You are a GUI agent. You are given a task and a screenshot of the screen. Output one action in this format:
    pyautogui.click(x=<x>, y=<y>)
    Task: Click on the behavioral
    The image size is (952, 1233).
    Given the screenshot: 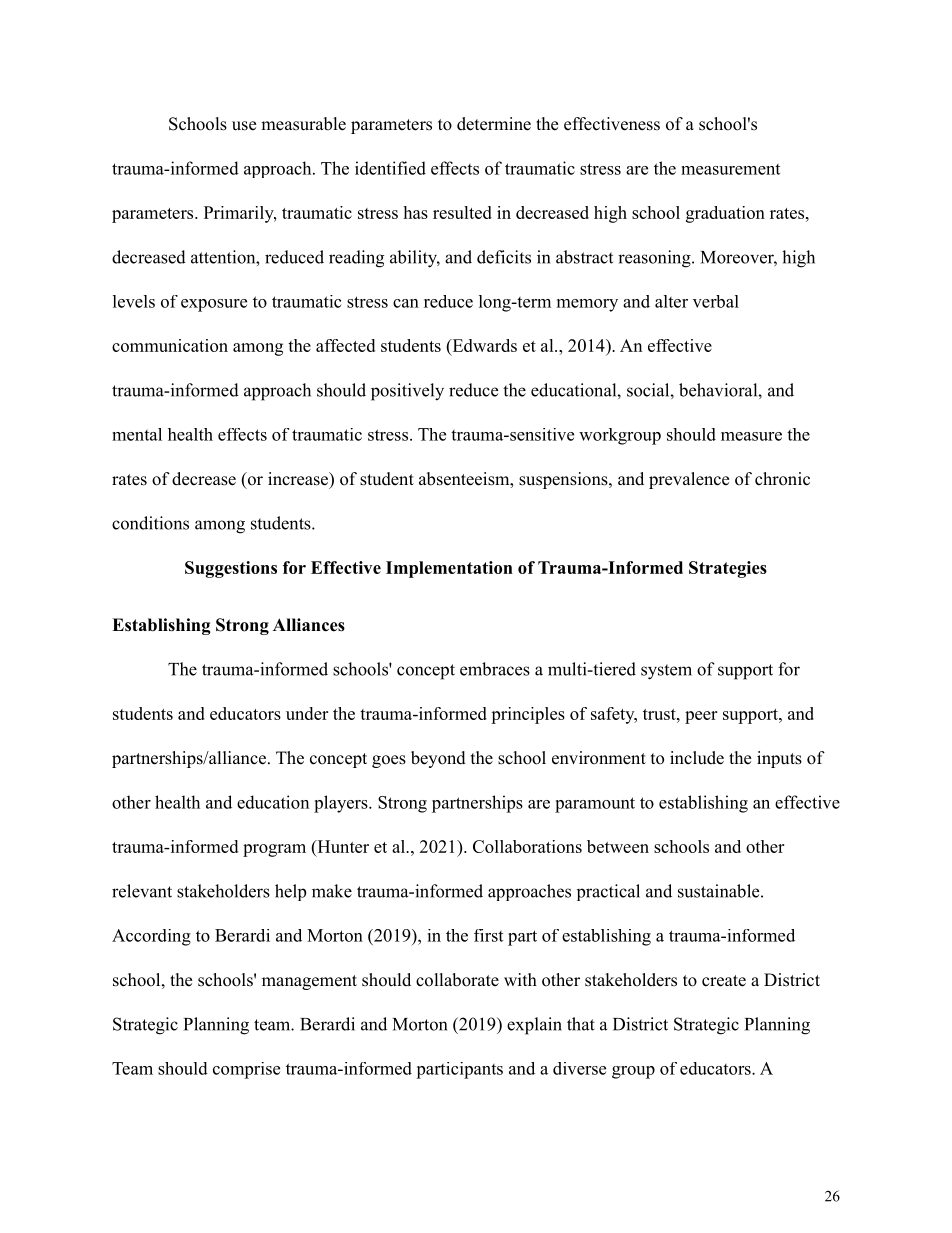 What is the action you would take?
    pyautogui.click(x=719, y=390)
